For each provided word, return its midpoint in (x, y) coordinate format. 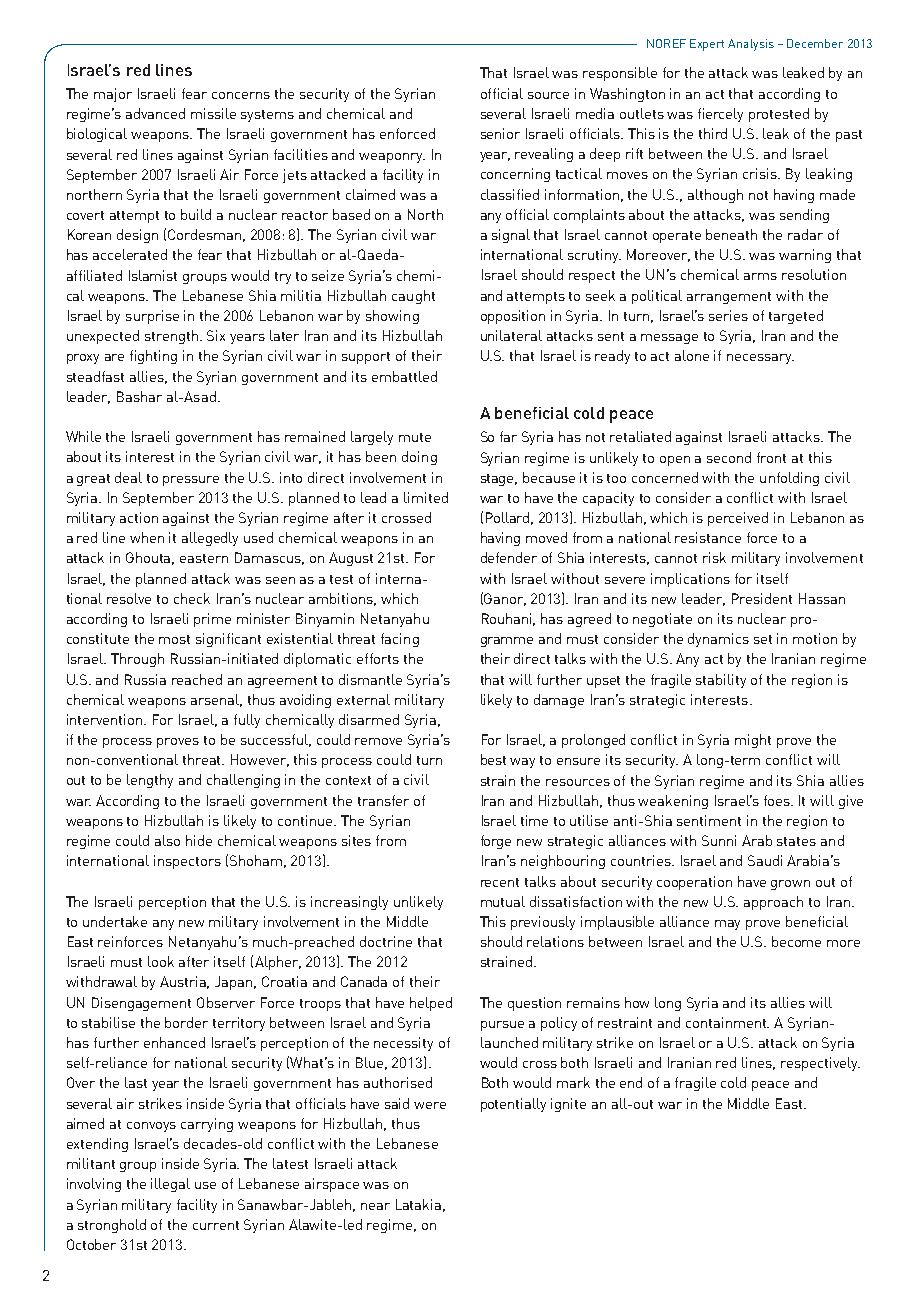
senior (500, 133)
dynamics (718, 640)
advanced (155, 113)
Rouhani (508, 619)
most (174, 639)
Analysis (751, 45)
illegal (170, 1185)
